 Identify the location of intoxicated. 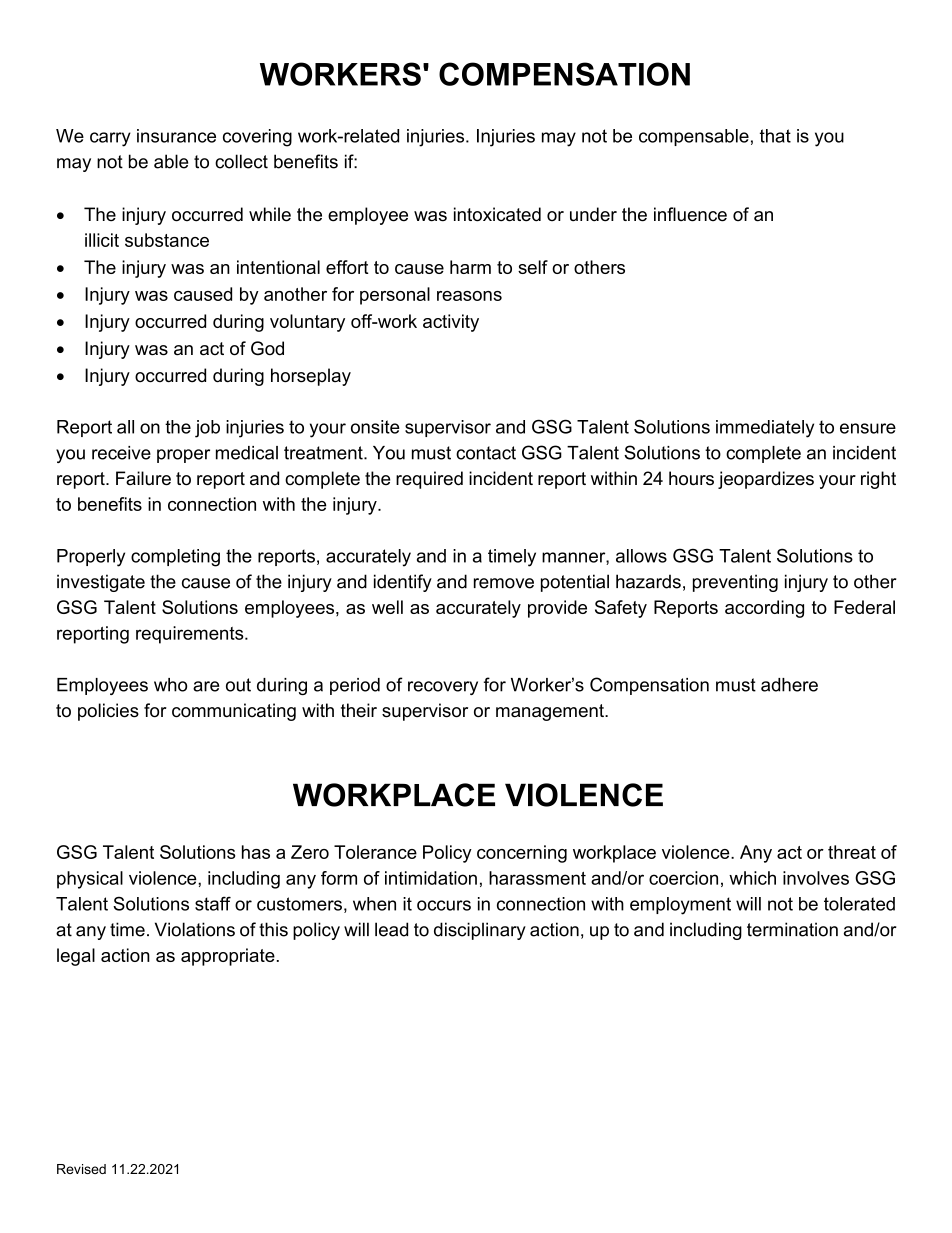
(497, 214).
